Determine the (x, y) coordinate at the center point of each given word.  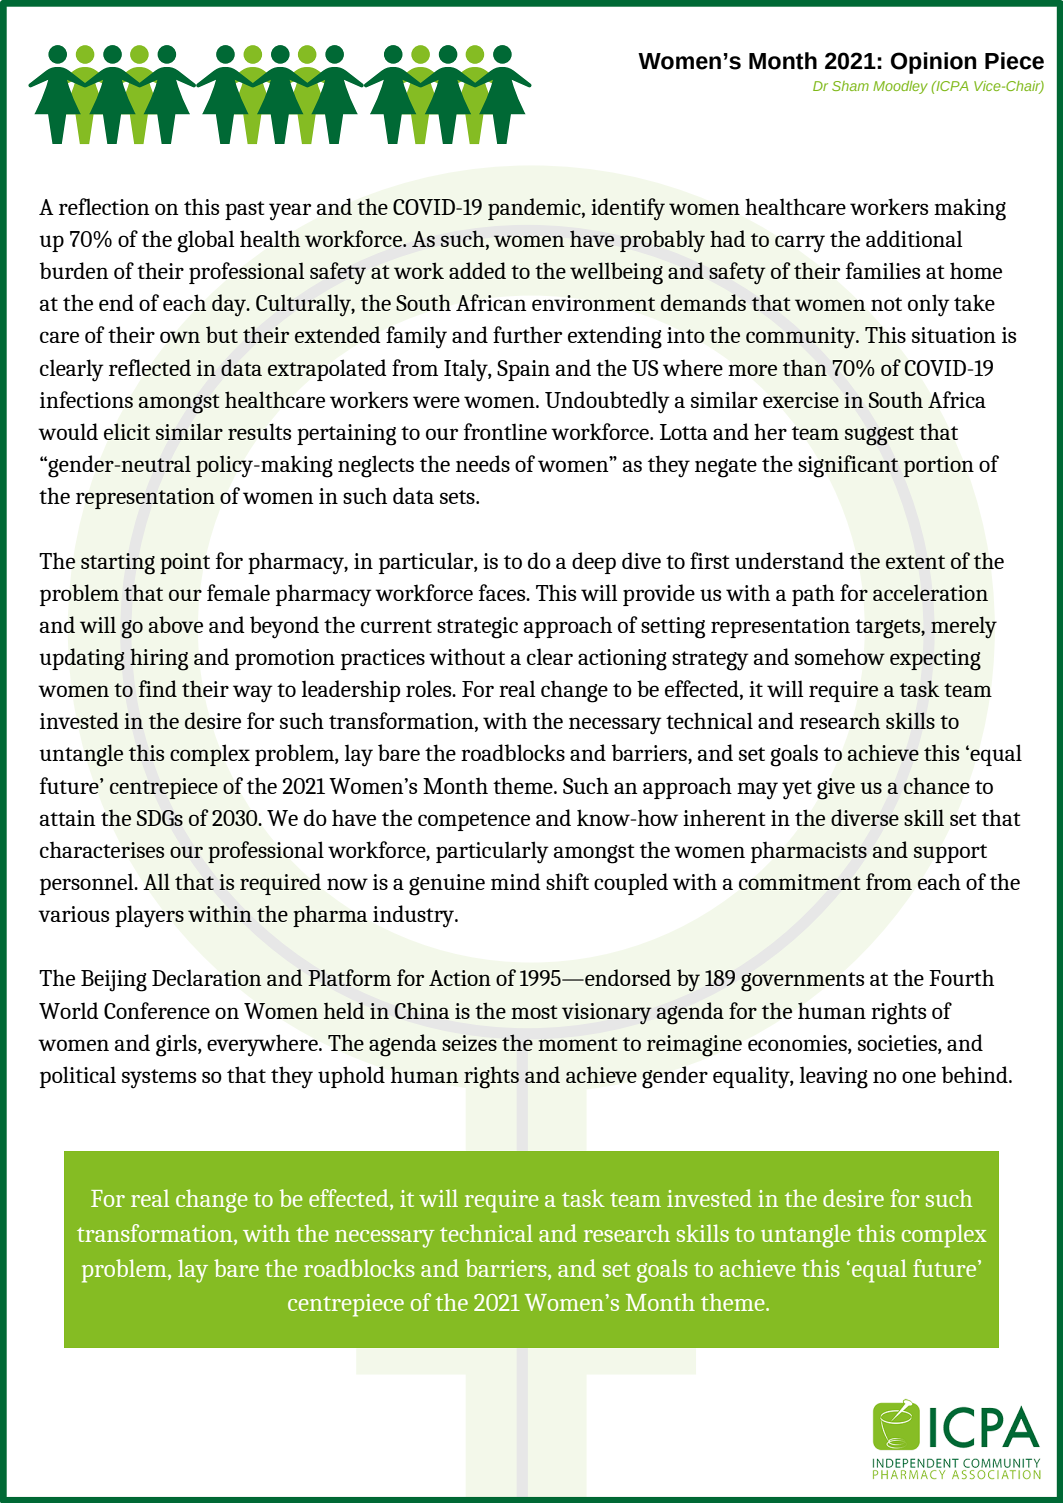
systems (159, 1079)
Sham (850, 86)
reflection (104, 206)
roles (430, 688)
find (158, 688)
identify (628, 209)
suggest (879, 436)
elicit (127, 431)
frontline (505, 431)
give (836, 789)
